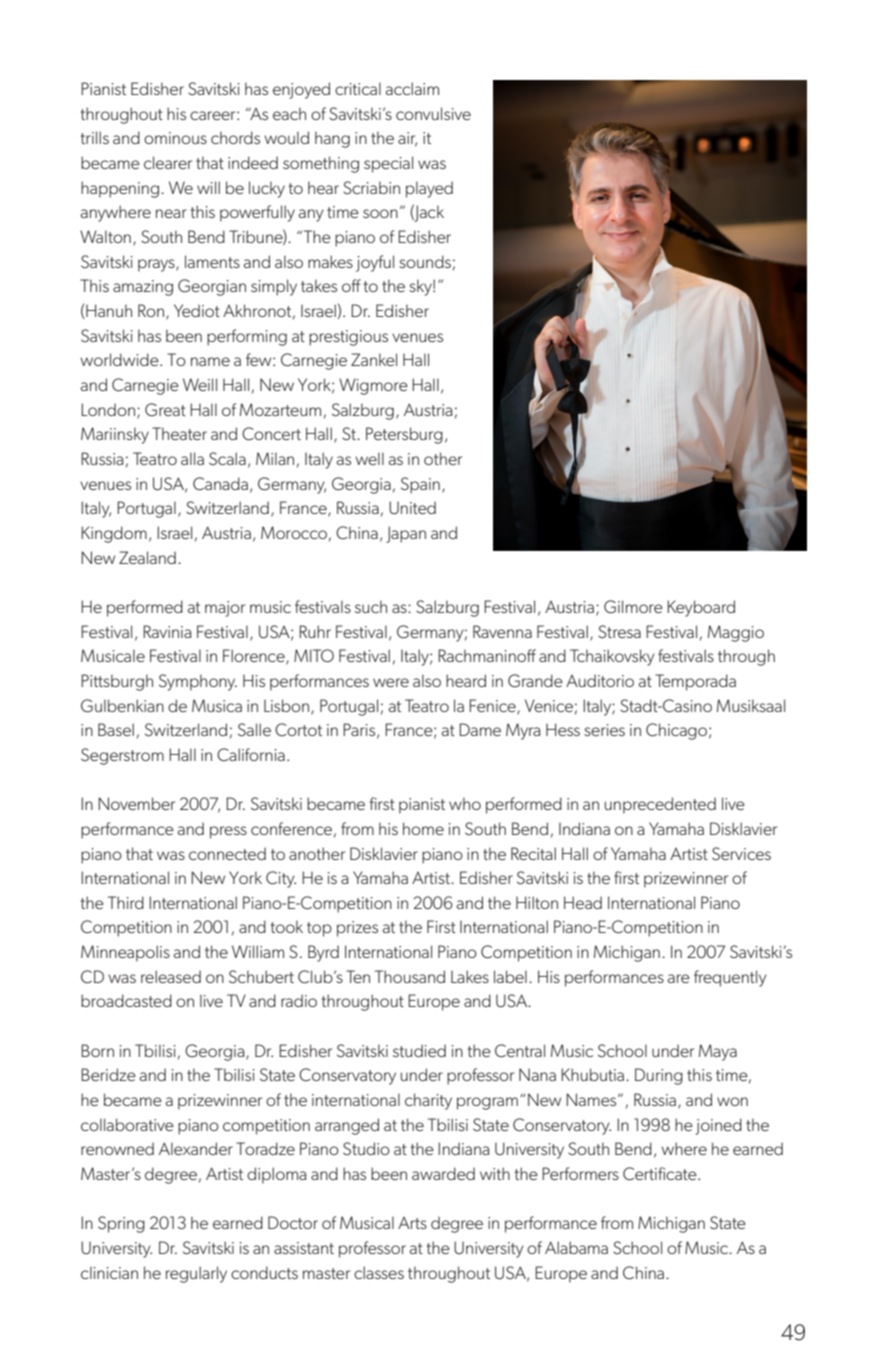  What do you see at coordinates (429, 189) in the image?
I see `played` at bounding box center [429, 189].
